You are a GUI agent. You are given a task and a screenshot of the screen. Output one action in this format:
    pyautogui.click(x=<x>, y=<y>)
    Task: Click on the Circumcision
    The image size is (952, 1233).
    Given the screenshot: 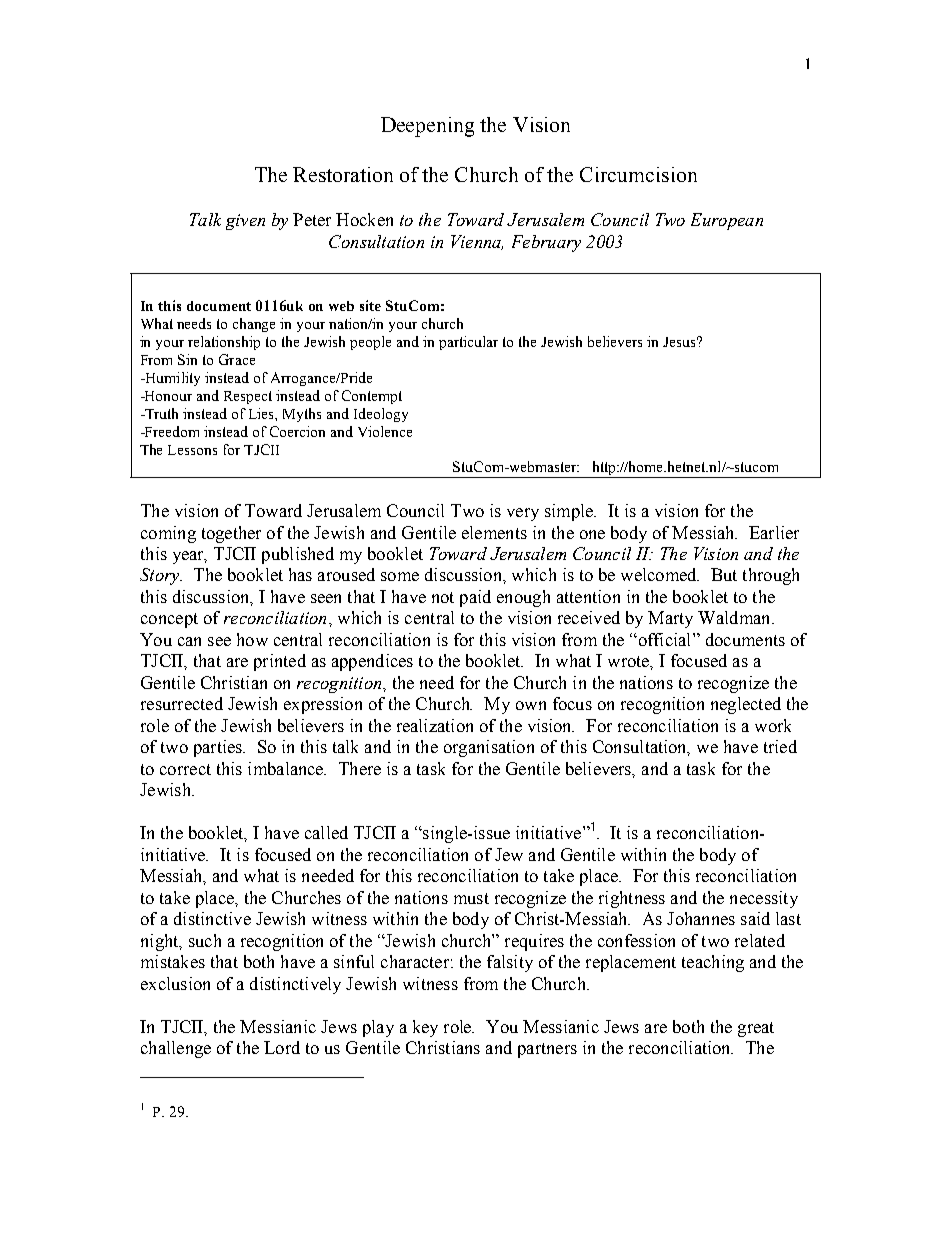 What is the action you would take?
    pyautogui.click(x=638, y=174)
